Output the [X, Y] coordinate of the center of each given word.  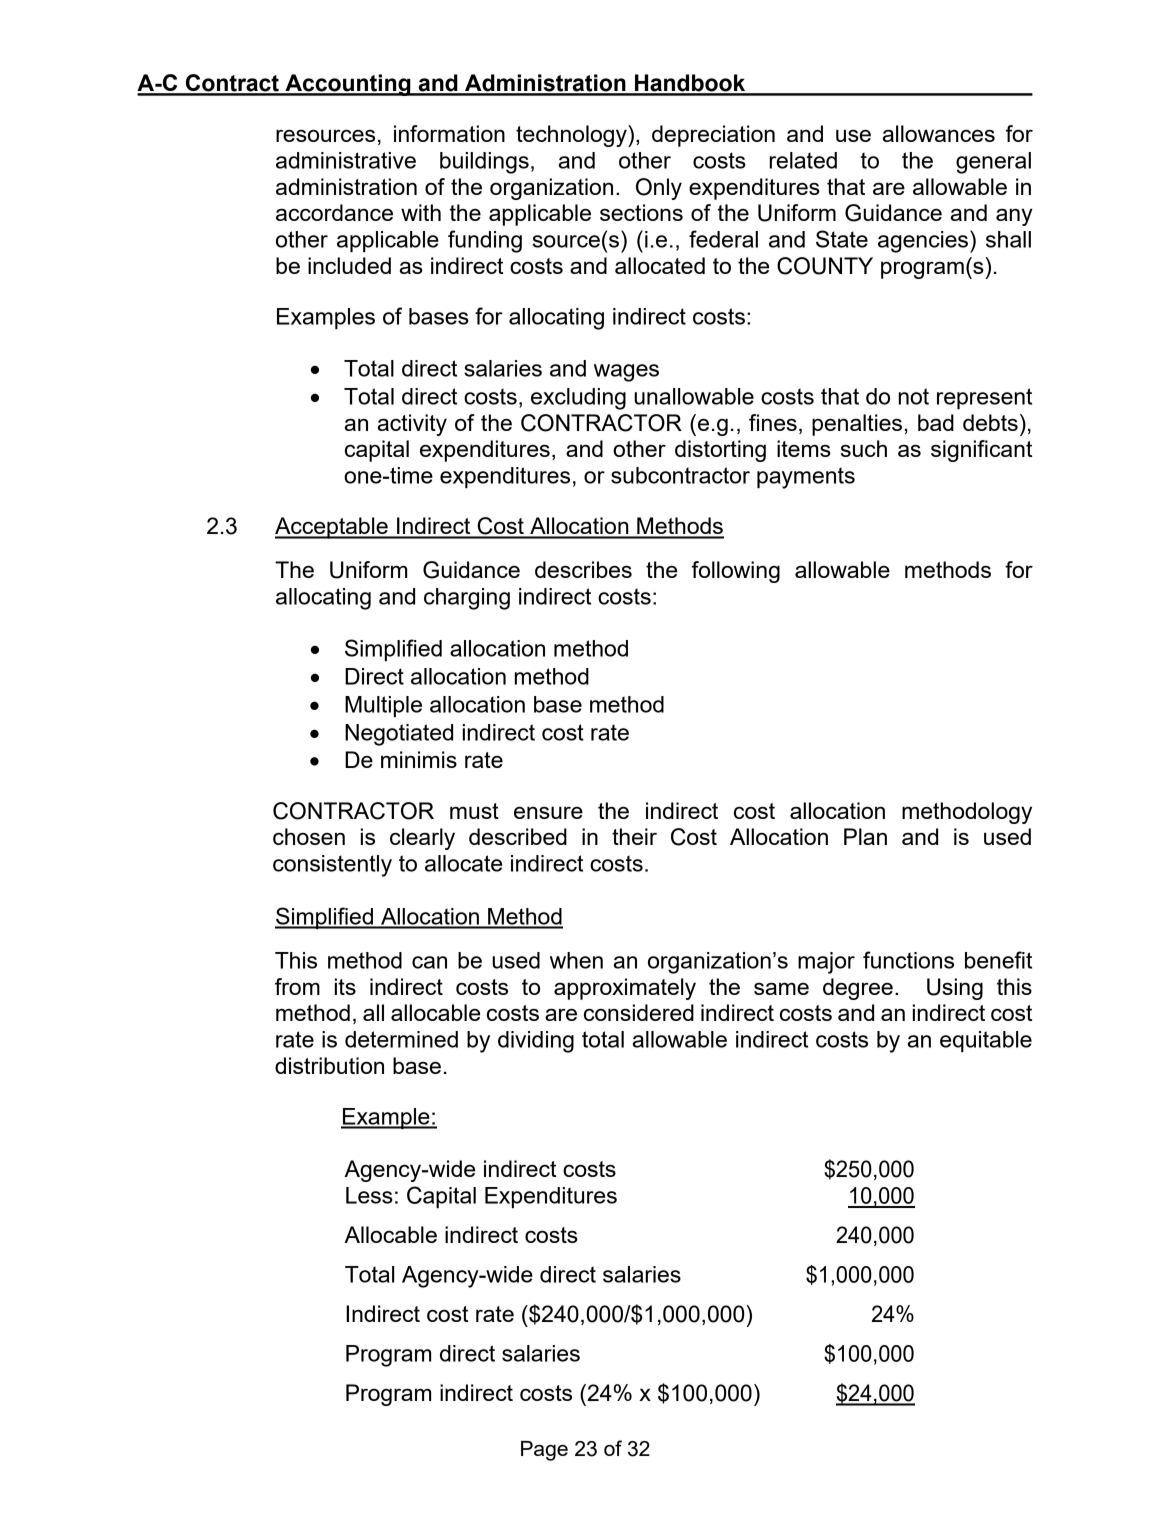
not [914, 396]
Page [544, 1451]
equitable [986, 1041]
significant [981, 451]
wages [626, 373]
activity [412, 425]
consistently [332, 866]
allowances [939, 133]
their [634, 836]
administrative [346, 160]
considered [639, 1012]
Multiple [383, 706]
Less [369, 1195]
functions [908, 960]
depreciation [713, 136]
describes [583, 569]
